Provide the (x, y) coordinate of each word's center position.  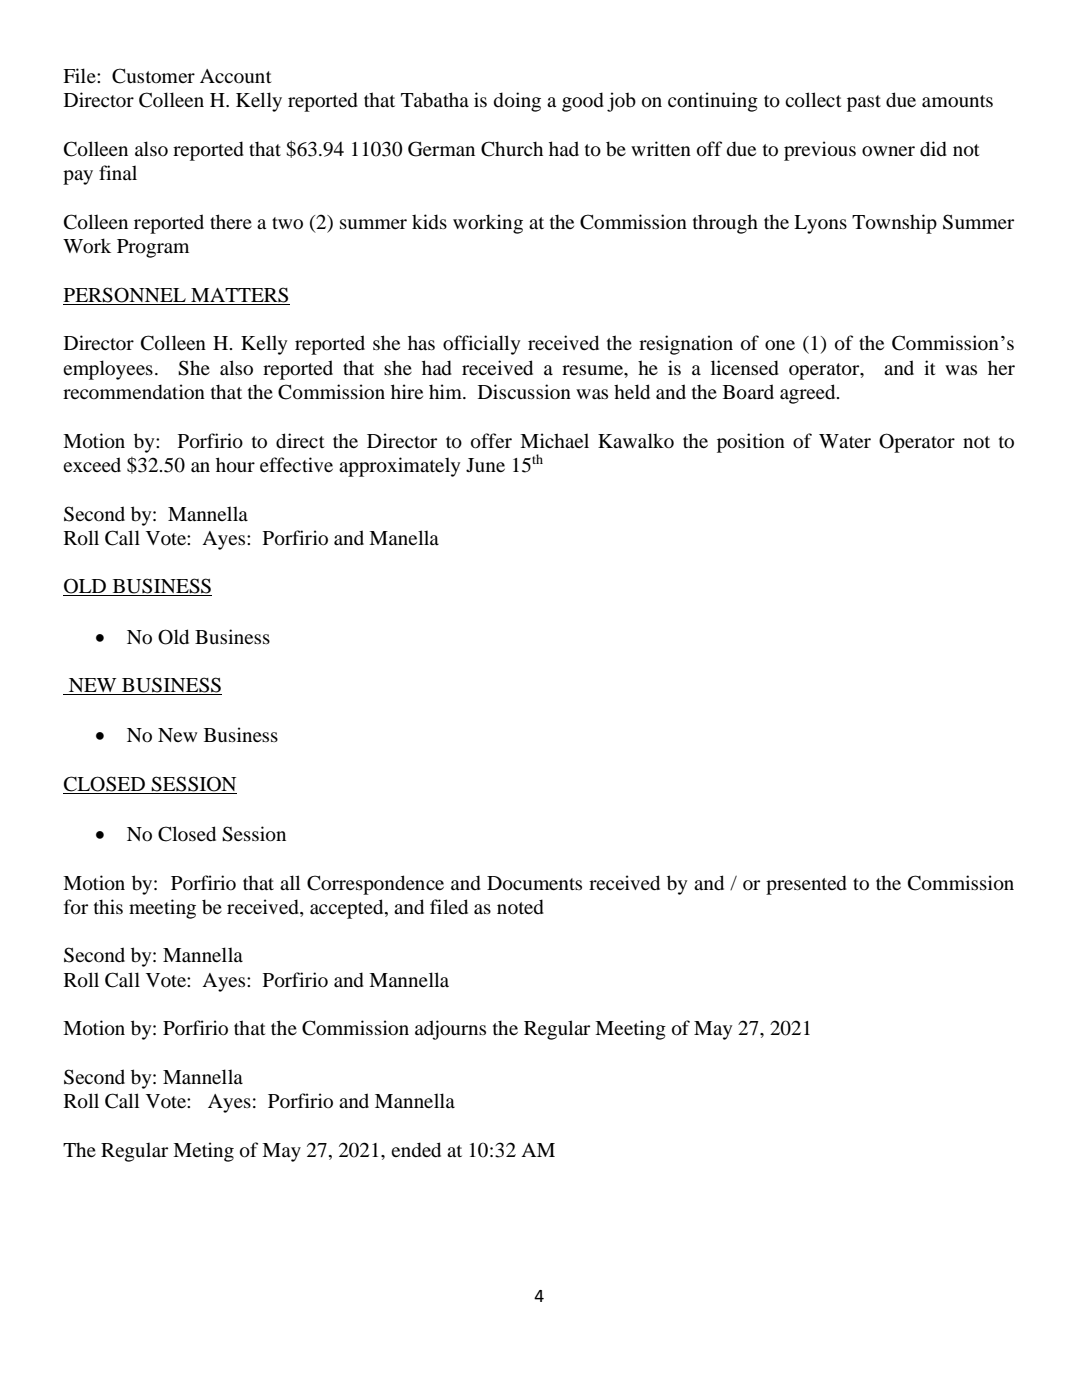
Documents (534, 883)
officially (482, 345)
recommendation (134, 392)
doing (517, 102)
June (485, 465)
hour (235, 465)
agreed (809, 394)
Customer (153, 76)
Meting (203, 1152)
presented (806, 885)
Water (845, 441)
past (864, 103)
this (108, 906)
